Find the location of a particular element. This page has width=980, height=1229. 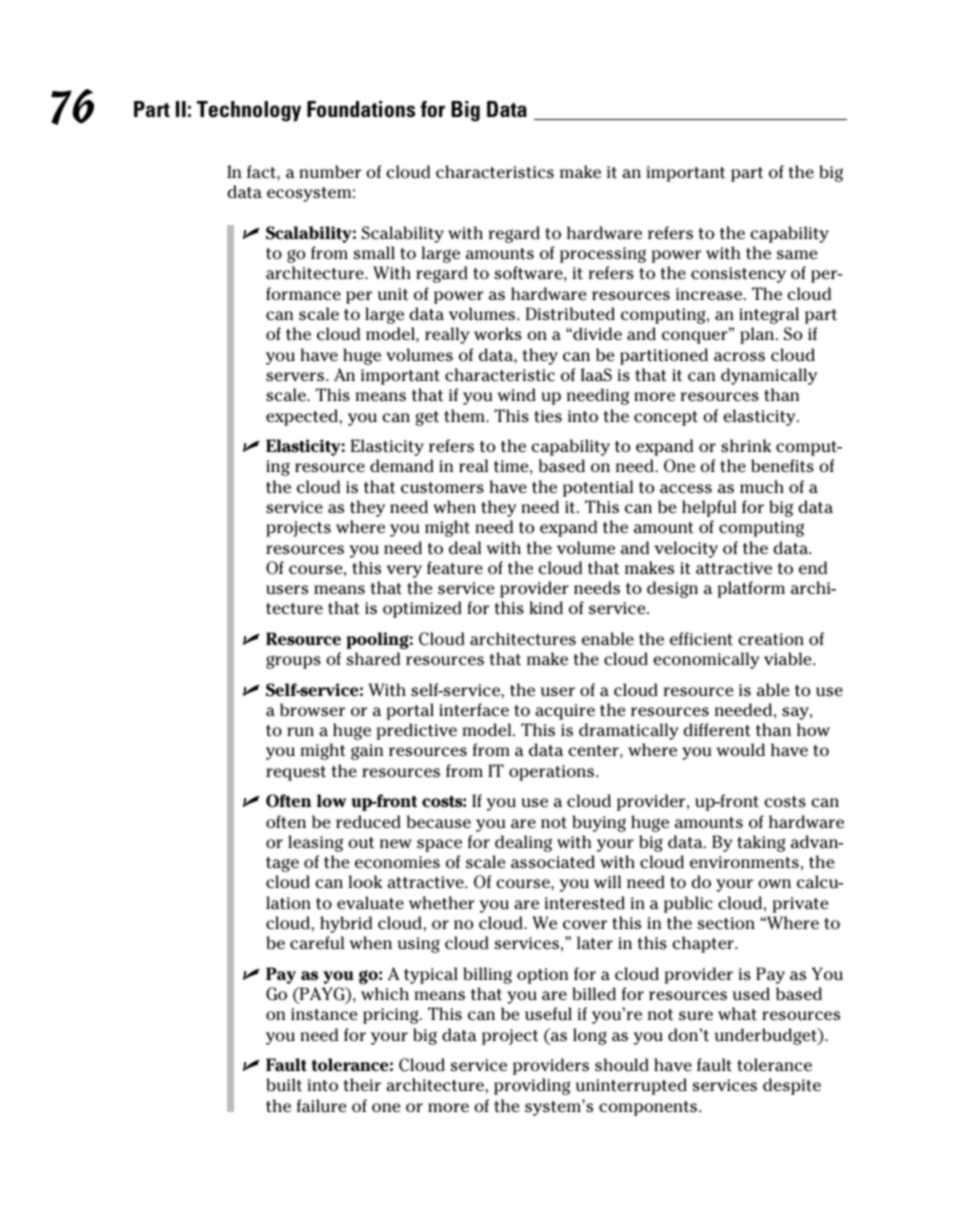

ties is located at coordinates (548, 416).
